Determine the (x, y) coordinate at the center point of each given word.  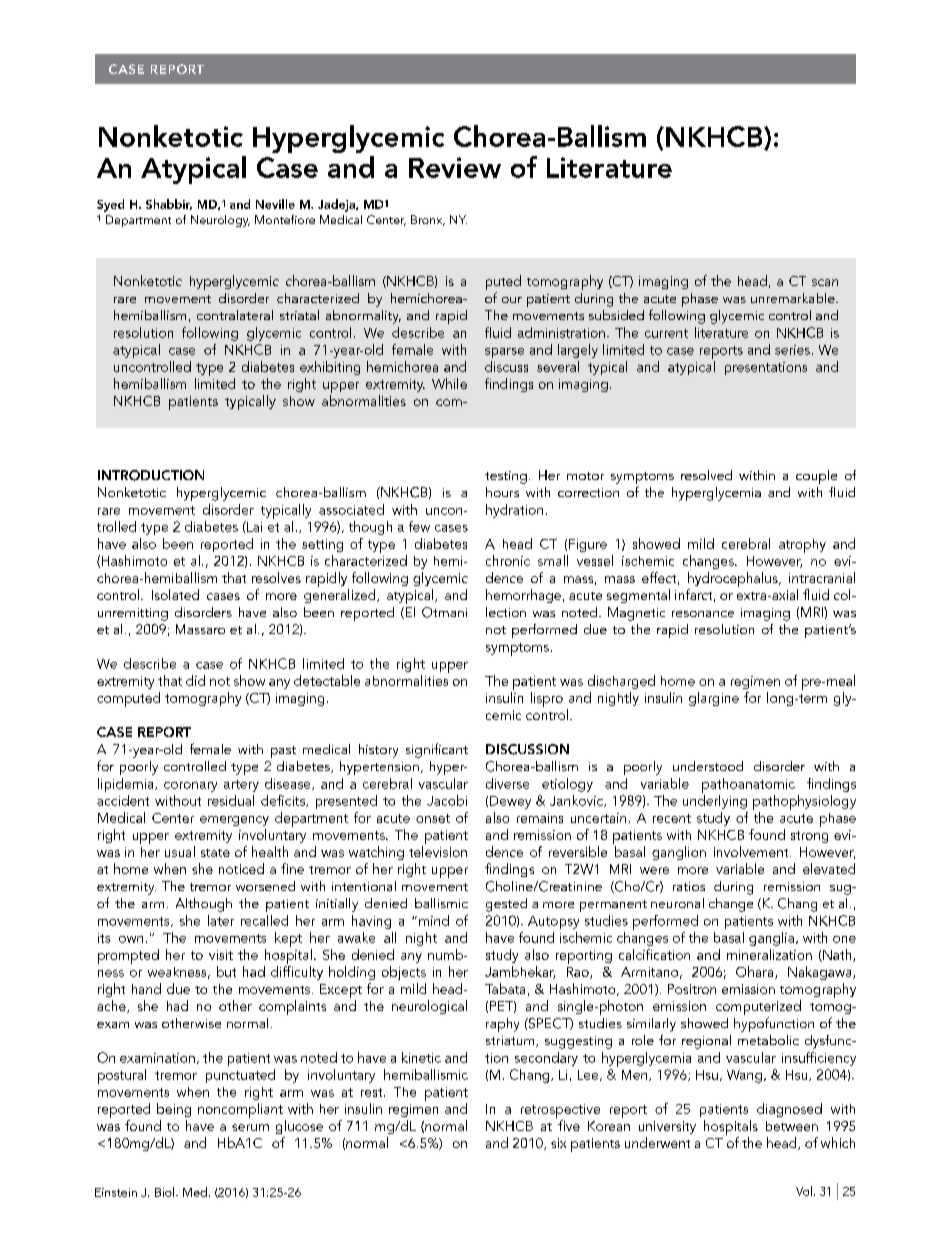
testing (506, 477)
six (558, 1143)
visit (221, 955)
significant (437, 750)
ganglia (771, 939)
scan (825, 282)
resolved (706, 475)
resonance (703, 614)
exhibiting (330, 368)
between (792, 1126)
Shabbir (169, 204)
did (195, 680)
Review (455, 167)
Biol (166, 1192)
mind (434, 920)
